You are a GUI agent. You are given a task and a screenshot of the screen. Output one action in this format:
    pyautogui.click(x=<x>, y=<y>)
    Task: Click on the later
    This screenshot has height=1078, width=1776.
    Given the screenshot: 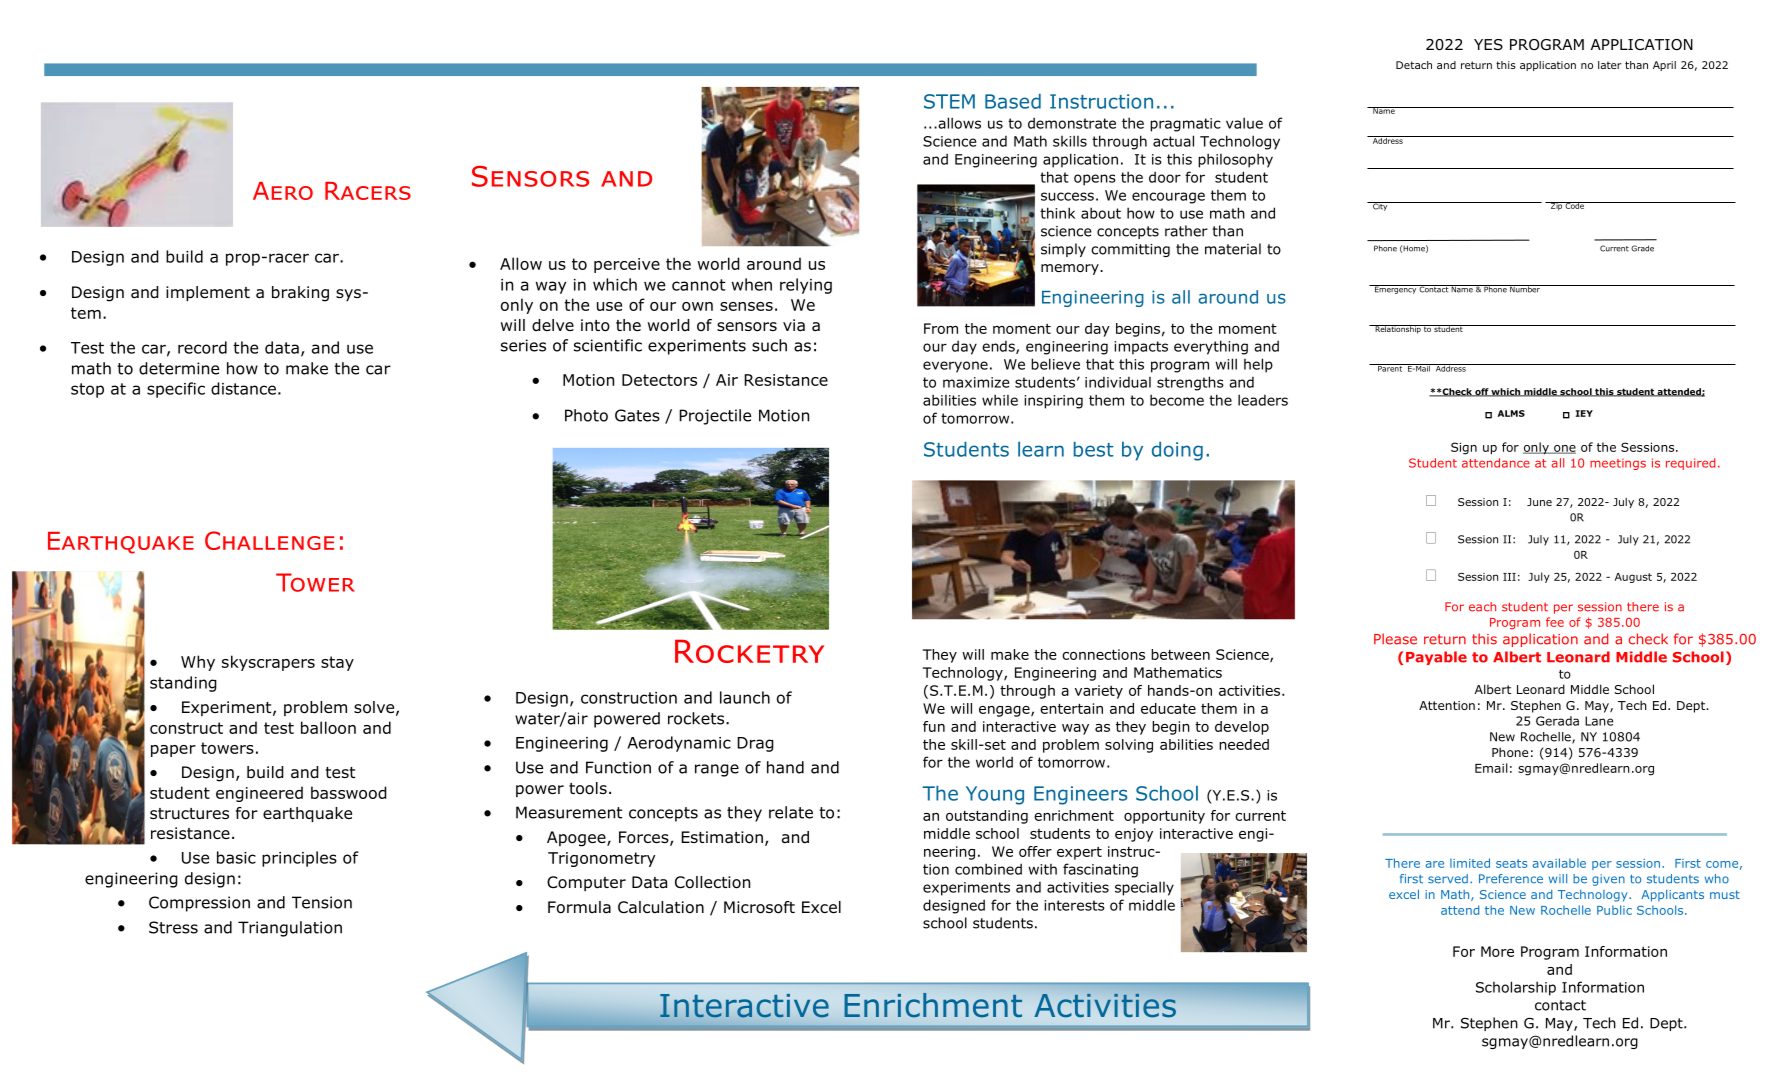 What is the action you would take?
    pyautogui.click(x=1610, y=65)
